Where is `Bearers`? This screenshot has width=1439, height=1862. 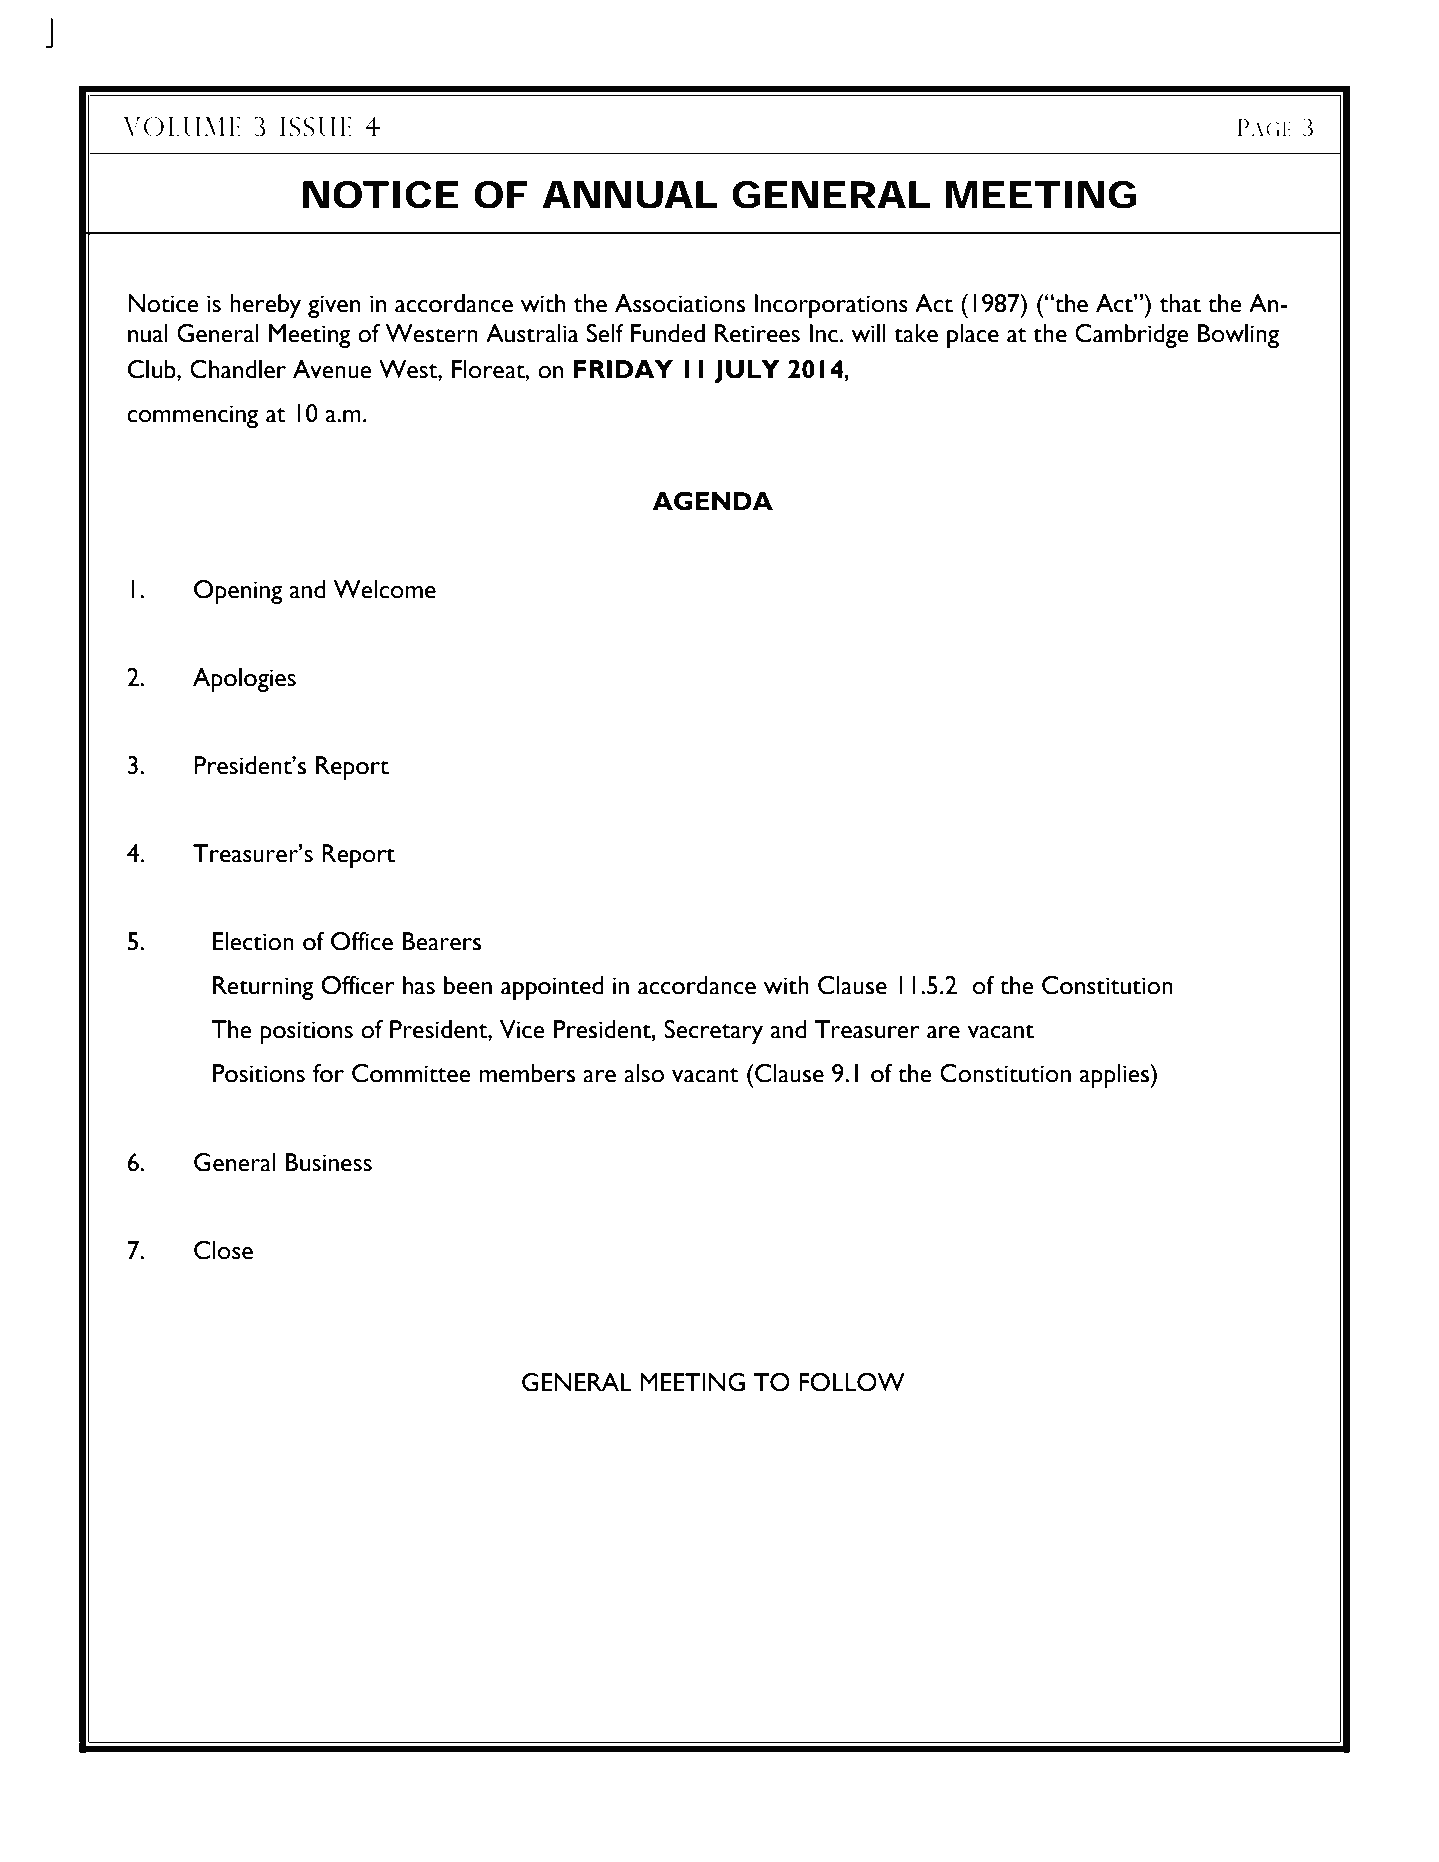
Bearers is located at coordinates (442, 941).
